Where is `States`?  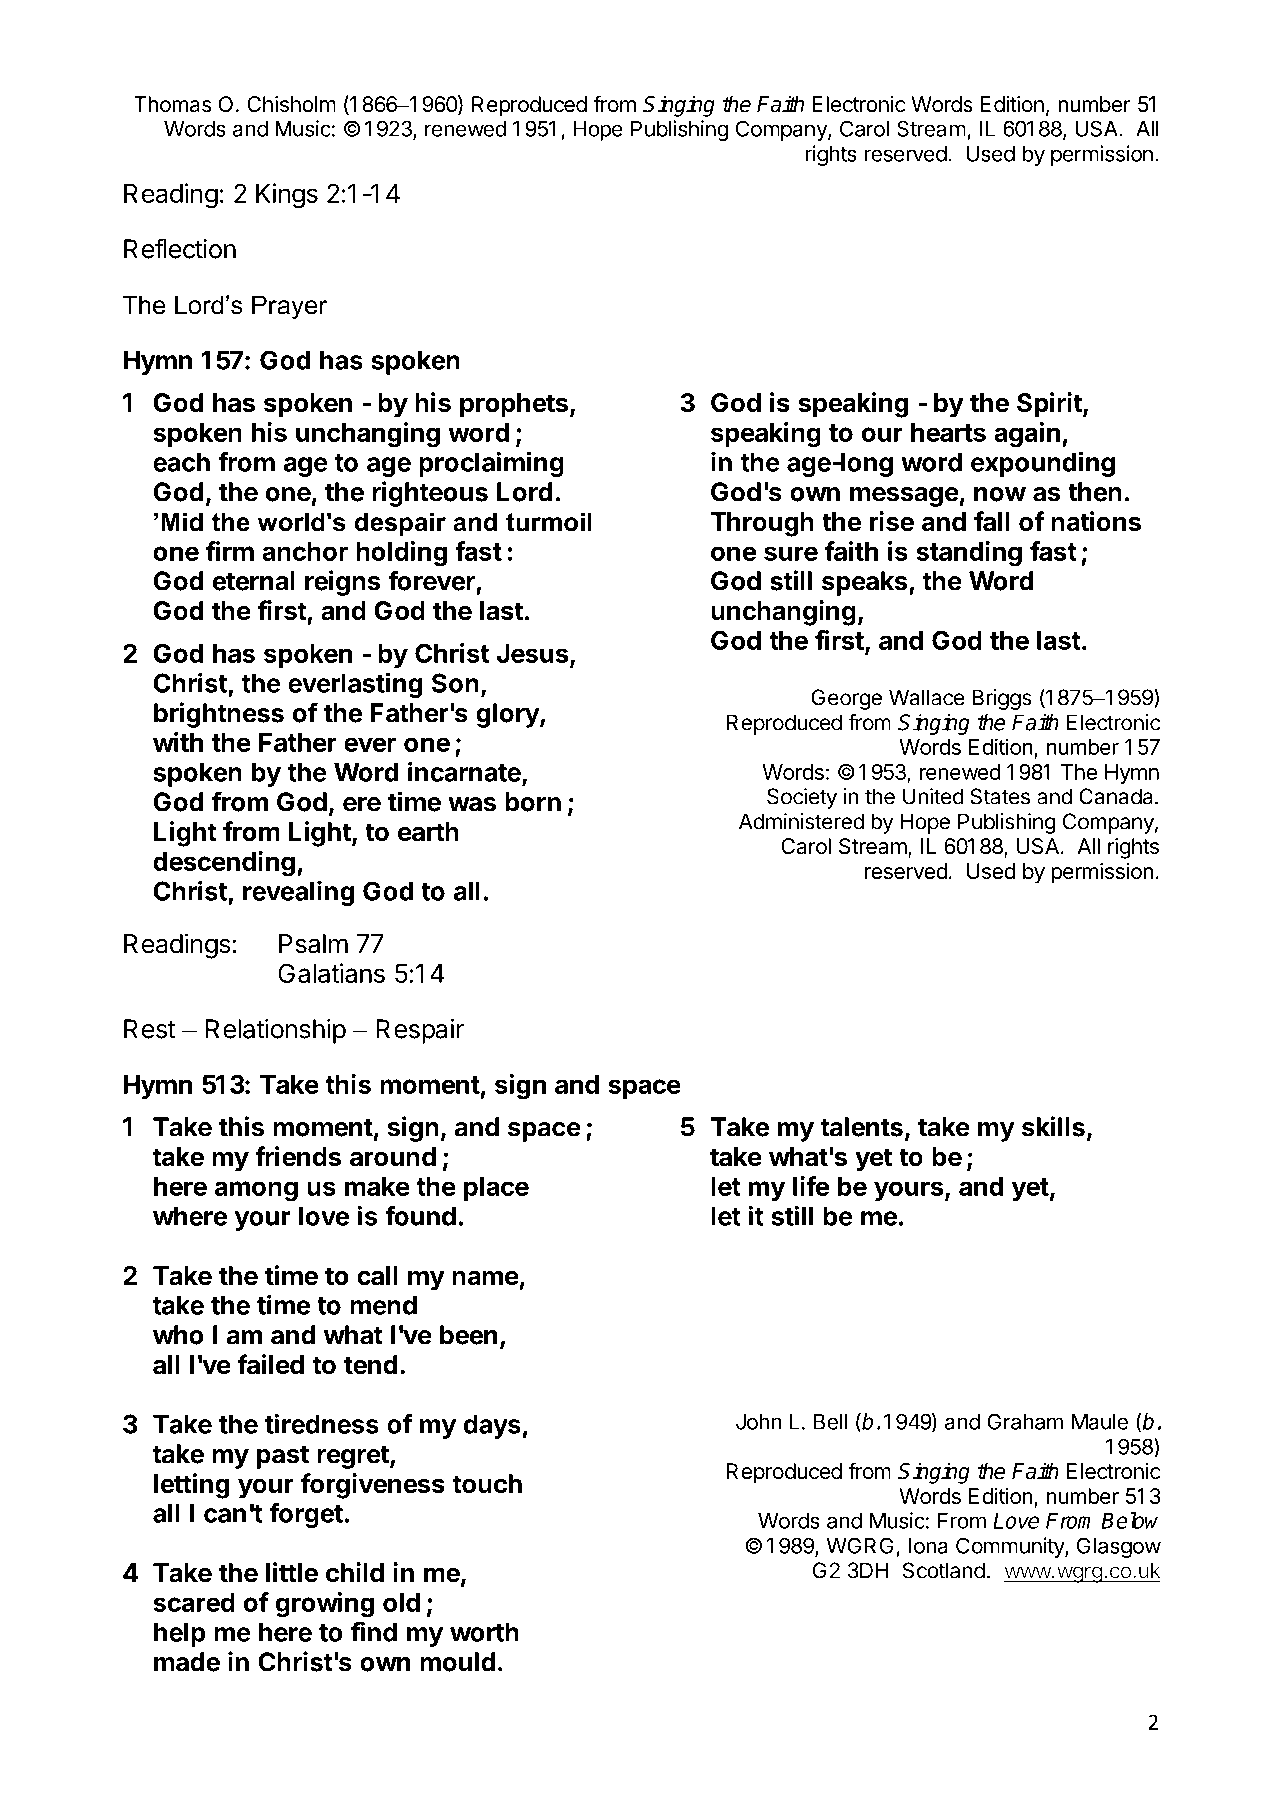 States is located at coordinates (1000, 796).
